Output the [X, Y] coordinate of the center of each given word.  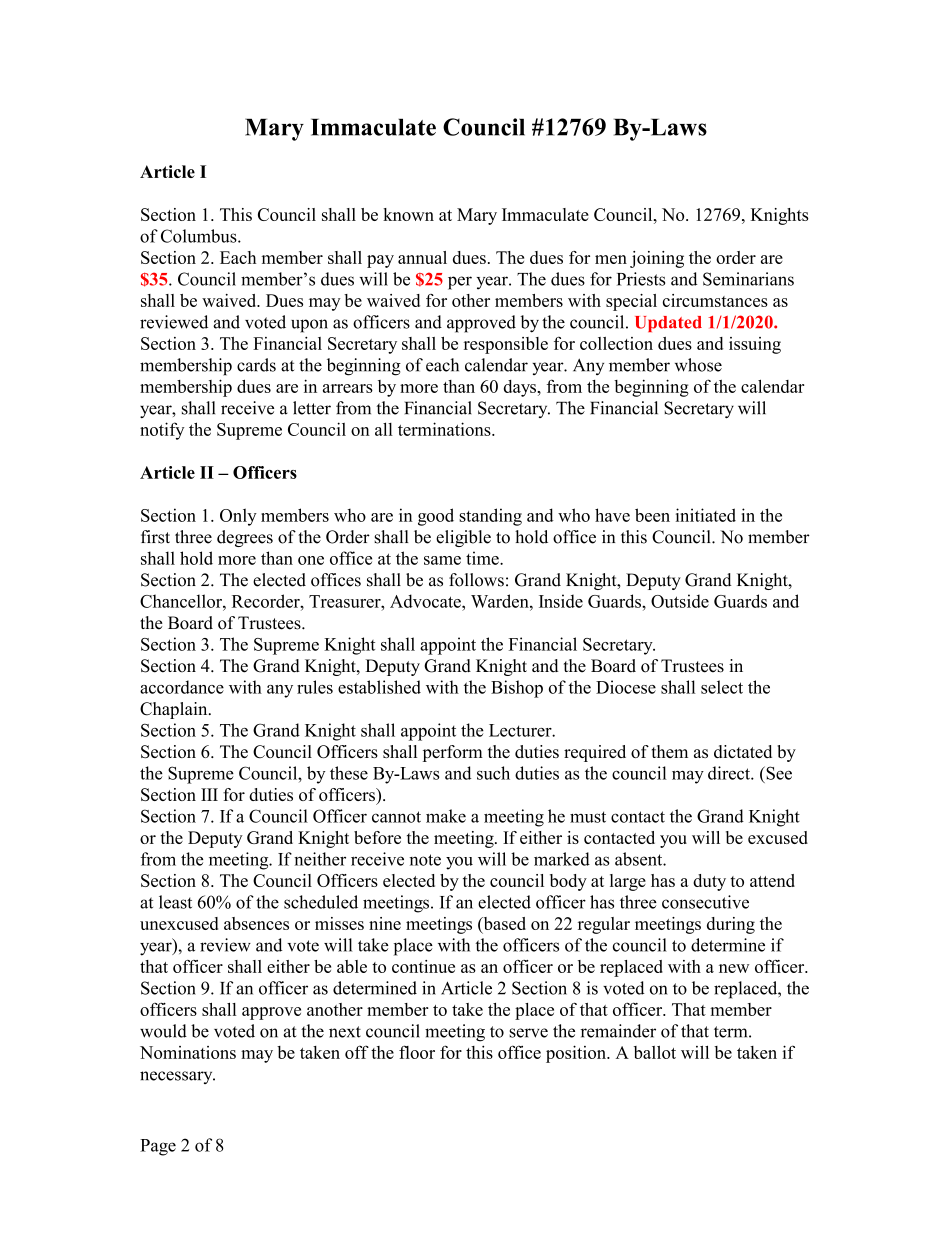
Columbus [200, 236]
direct [730, 773]
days [521, 388]
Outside [680, 601]
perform [453, 753]
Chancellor [182, 601]
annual [422, 257]
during [731, 925]
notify [162, 431]
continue [423, 966]
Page [158, 1147]
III [209, 794]
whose [698, 365]
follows [476, 580]
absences [256, 923]
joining [657, 259]
